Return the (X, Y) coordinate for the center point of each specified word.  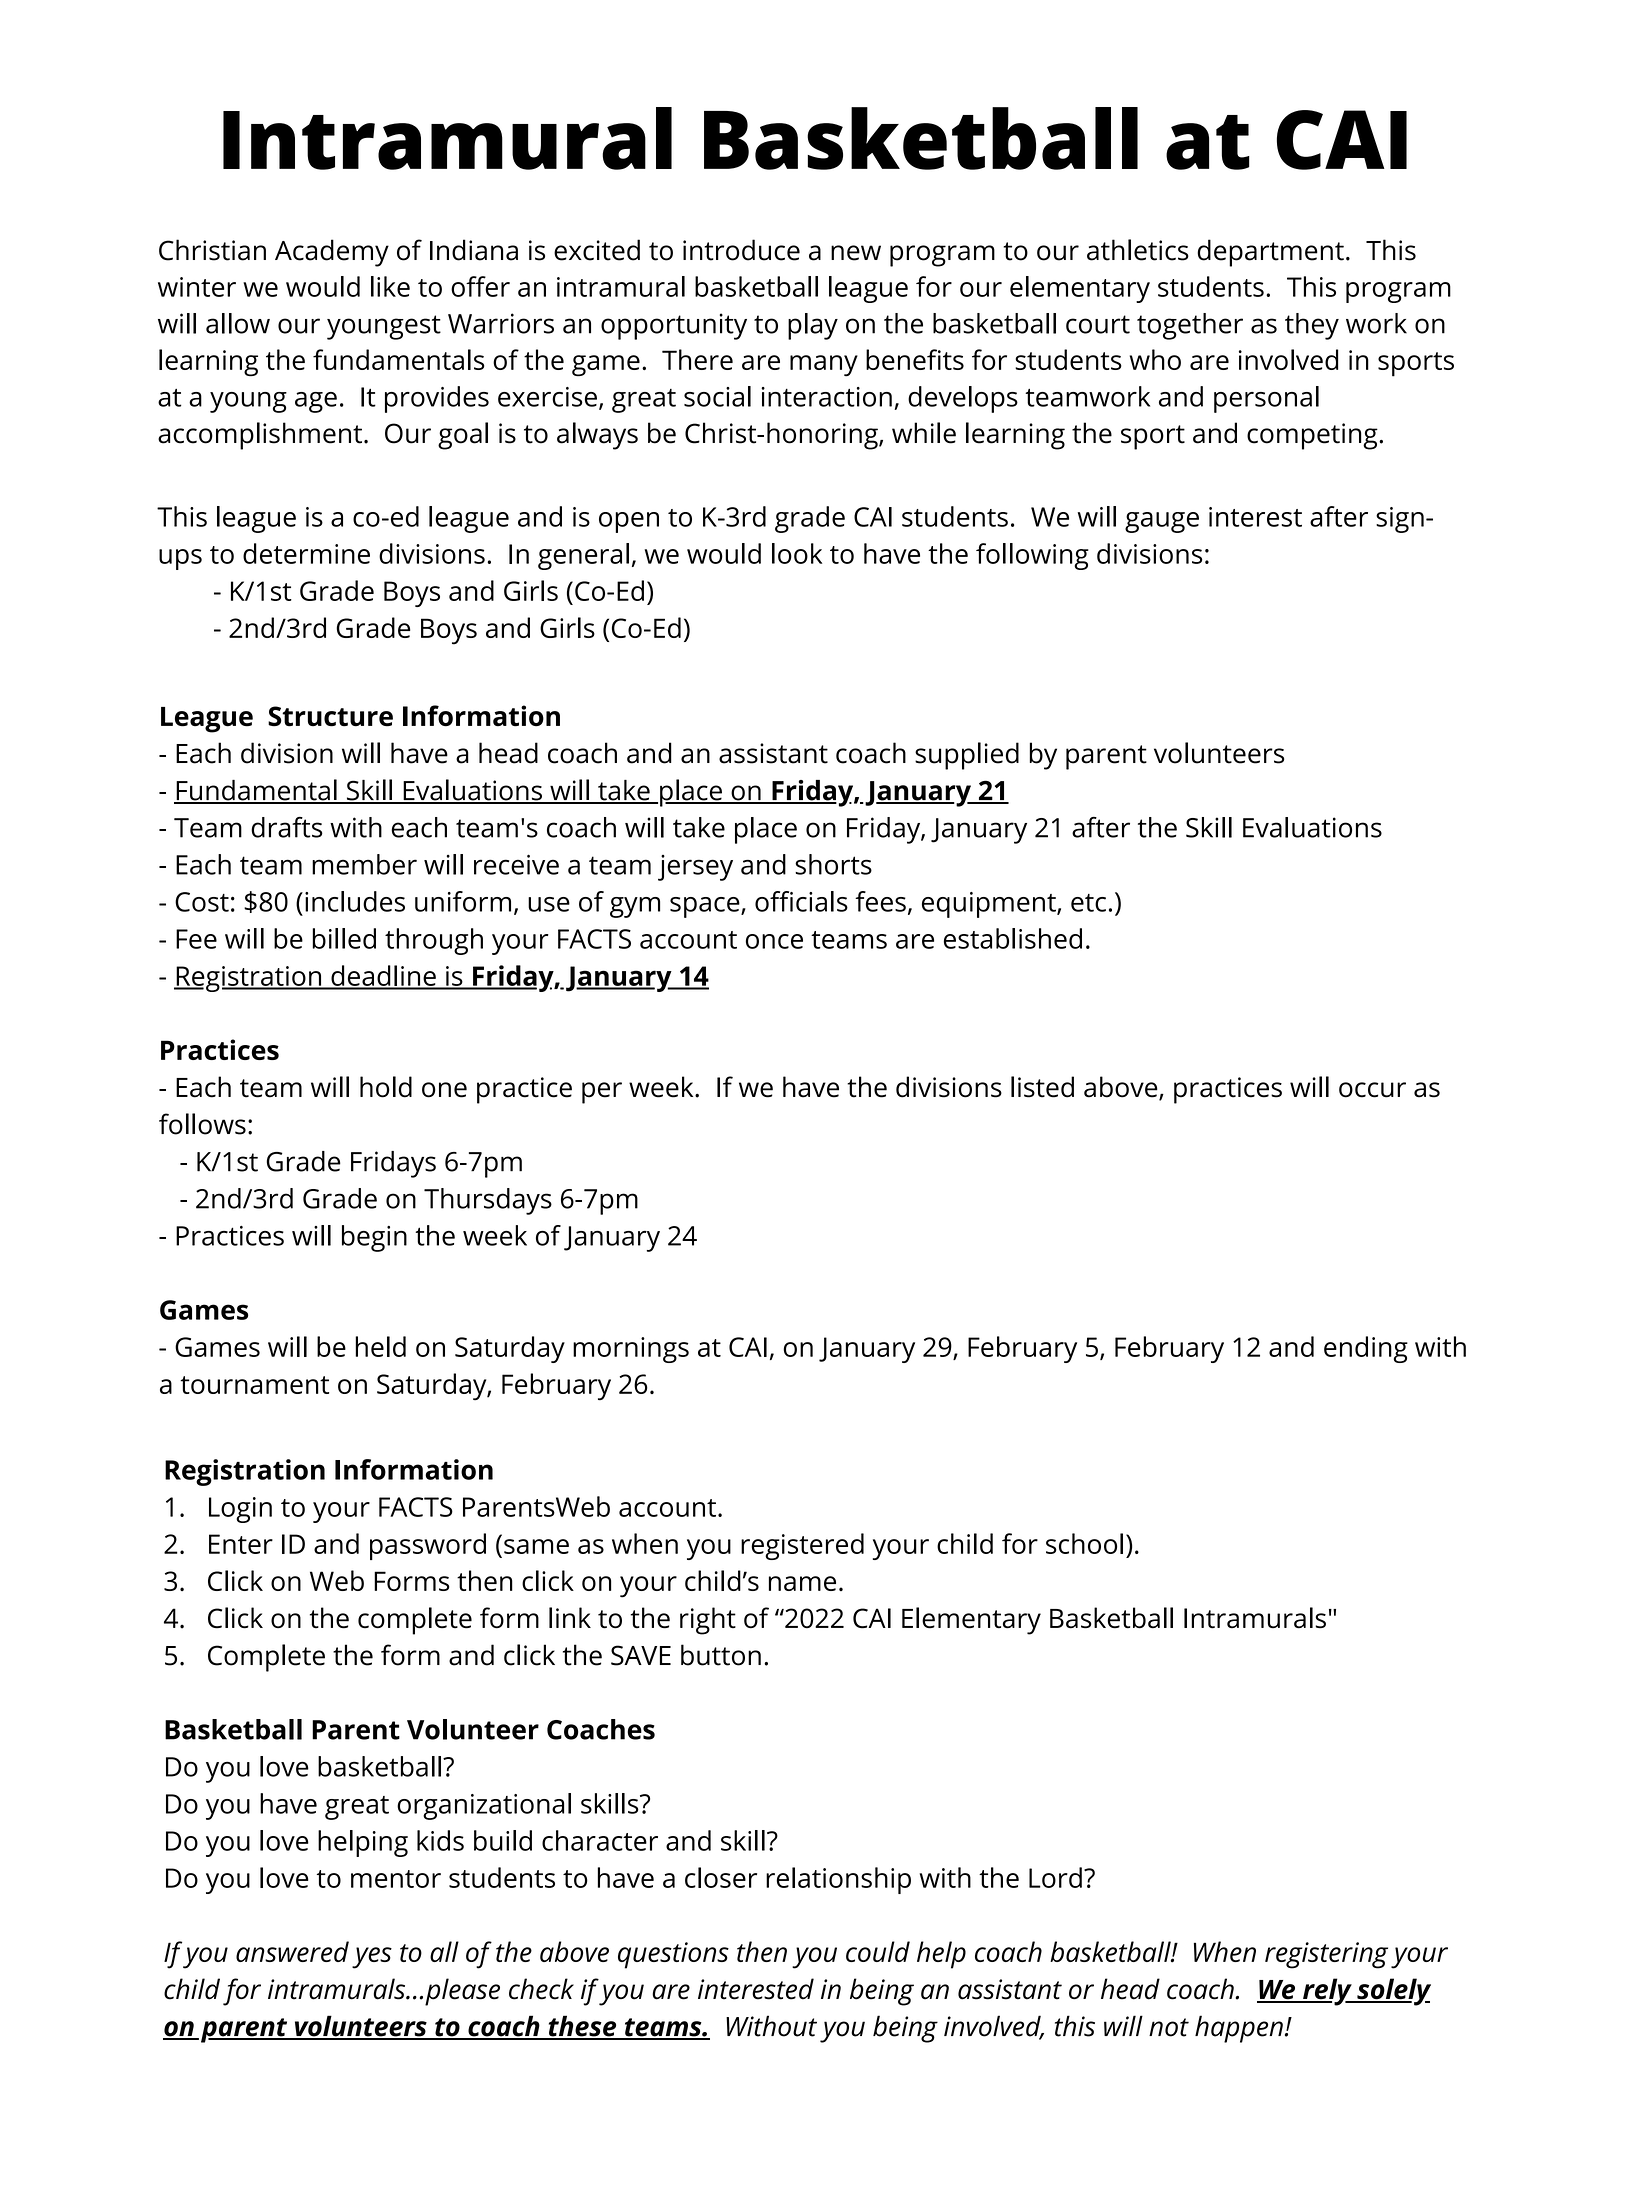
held (380, 1346)
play (813, 326)
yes (372, 1958)
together (1190, 326)
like (390, 286)
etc (1088, 903)
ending (1366, 1349)
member (364, 864)
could (878, 1951)
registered (802, 1546)
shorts (833, 864)
